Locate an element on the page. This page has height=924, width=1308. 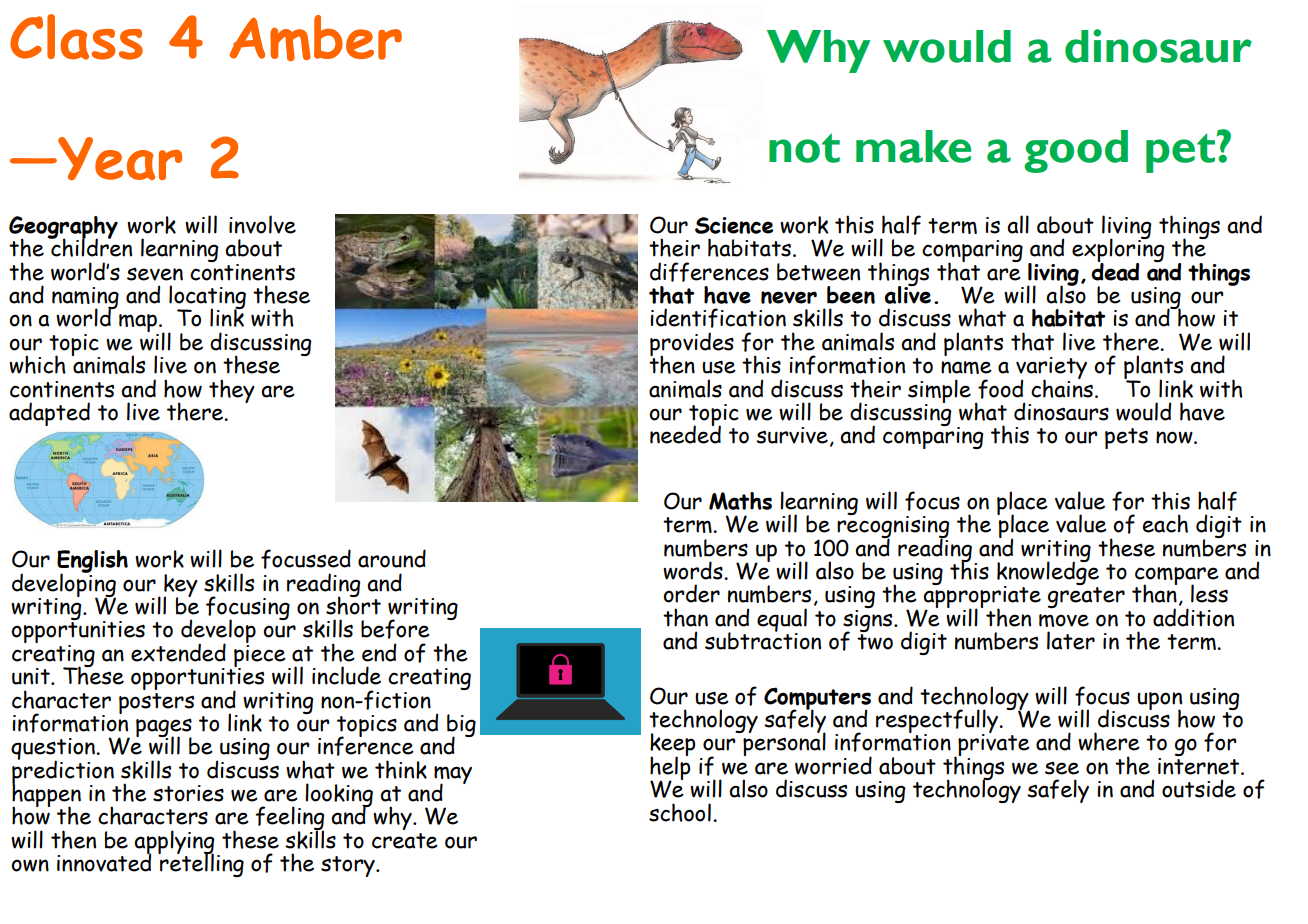
knowledge is located at coordinates (1048, 573).
